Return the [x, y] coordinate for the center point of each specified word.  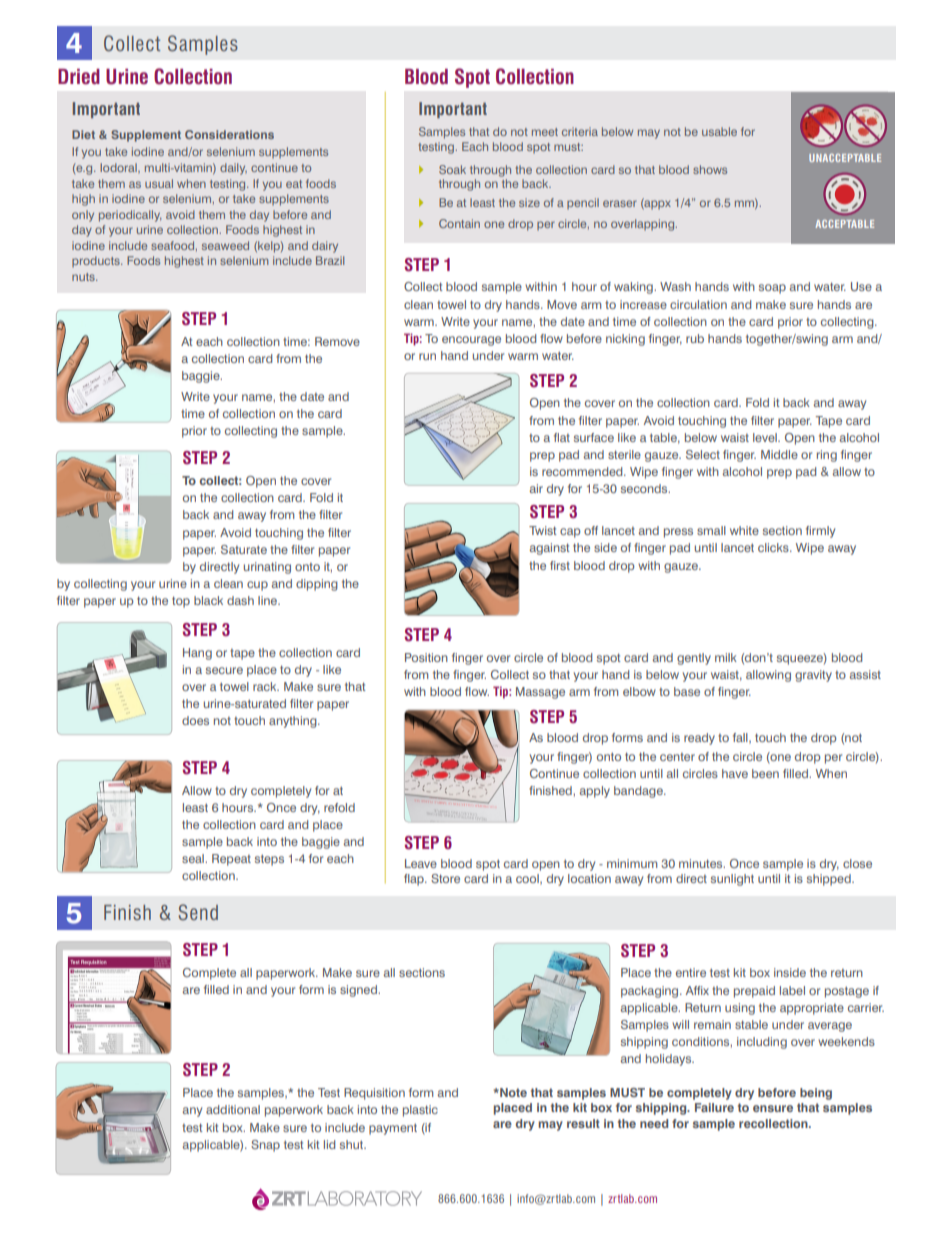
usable [719, 131]
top [181, 602]
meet [545, 132]
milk [726, 657]
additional [233, 1109]
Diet [83, 134]
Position [426, 657]
